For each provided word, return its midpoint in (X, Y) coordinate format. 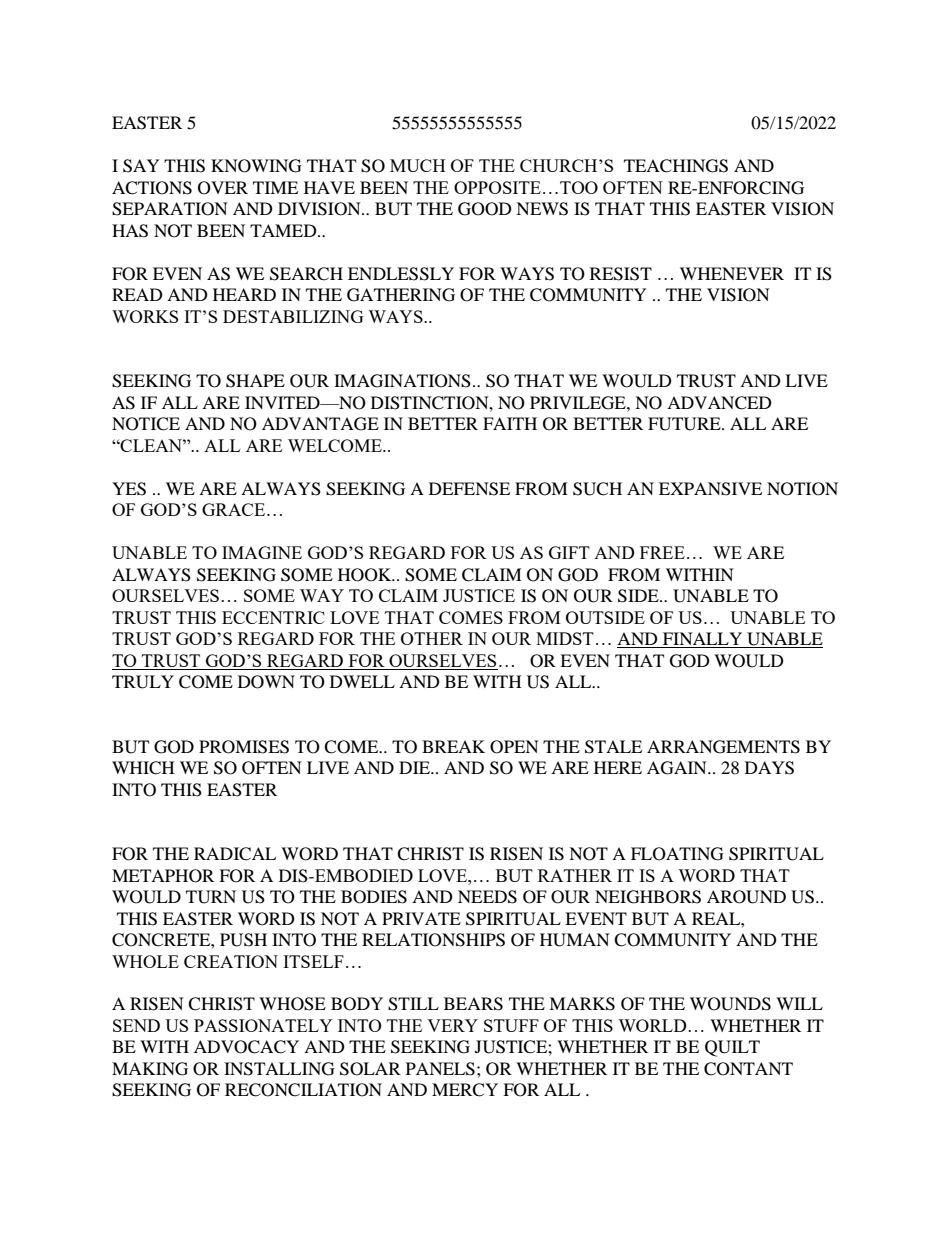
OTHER (432, 638)
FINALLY (703, 640)
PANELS (440, 1069)
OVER (223, 188)
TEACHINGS (676, 166)
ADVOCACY (246, 1047)
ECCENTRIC (273, 617)
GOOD (485, 209)
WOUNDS (730, 1004)
